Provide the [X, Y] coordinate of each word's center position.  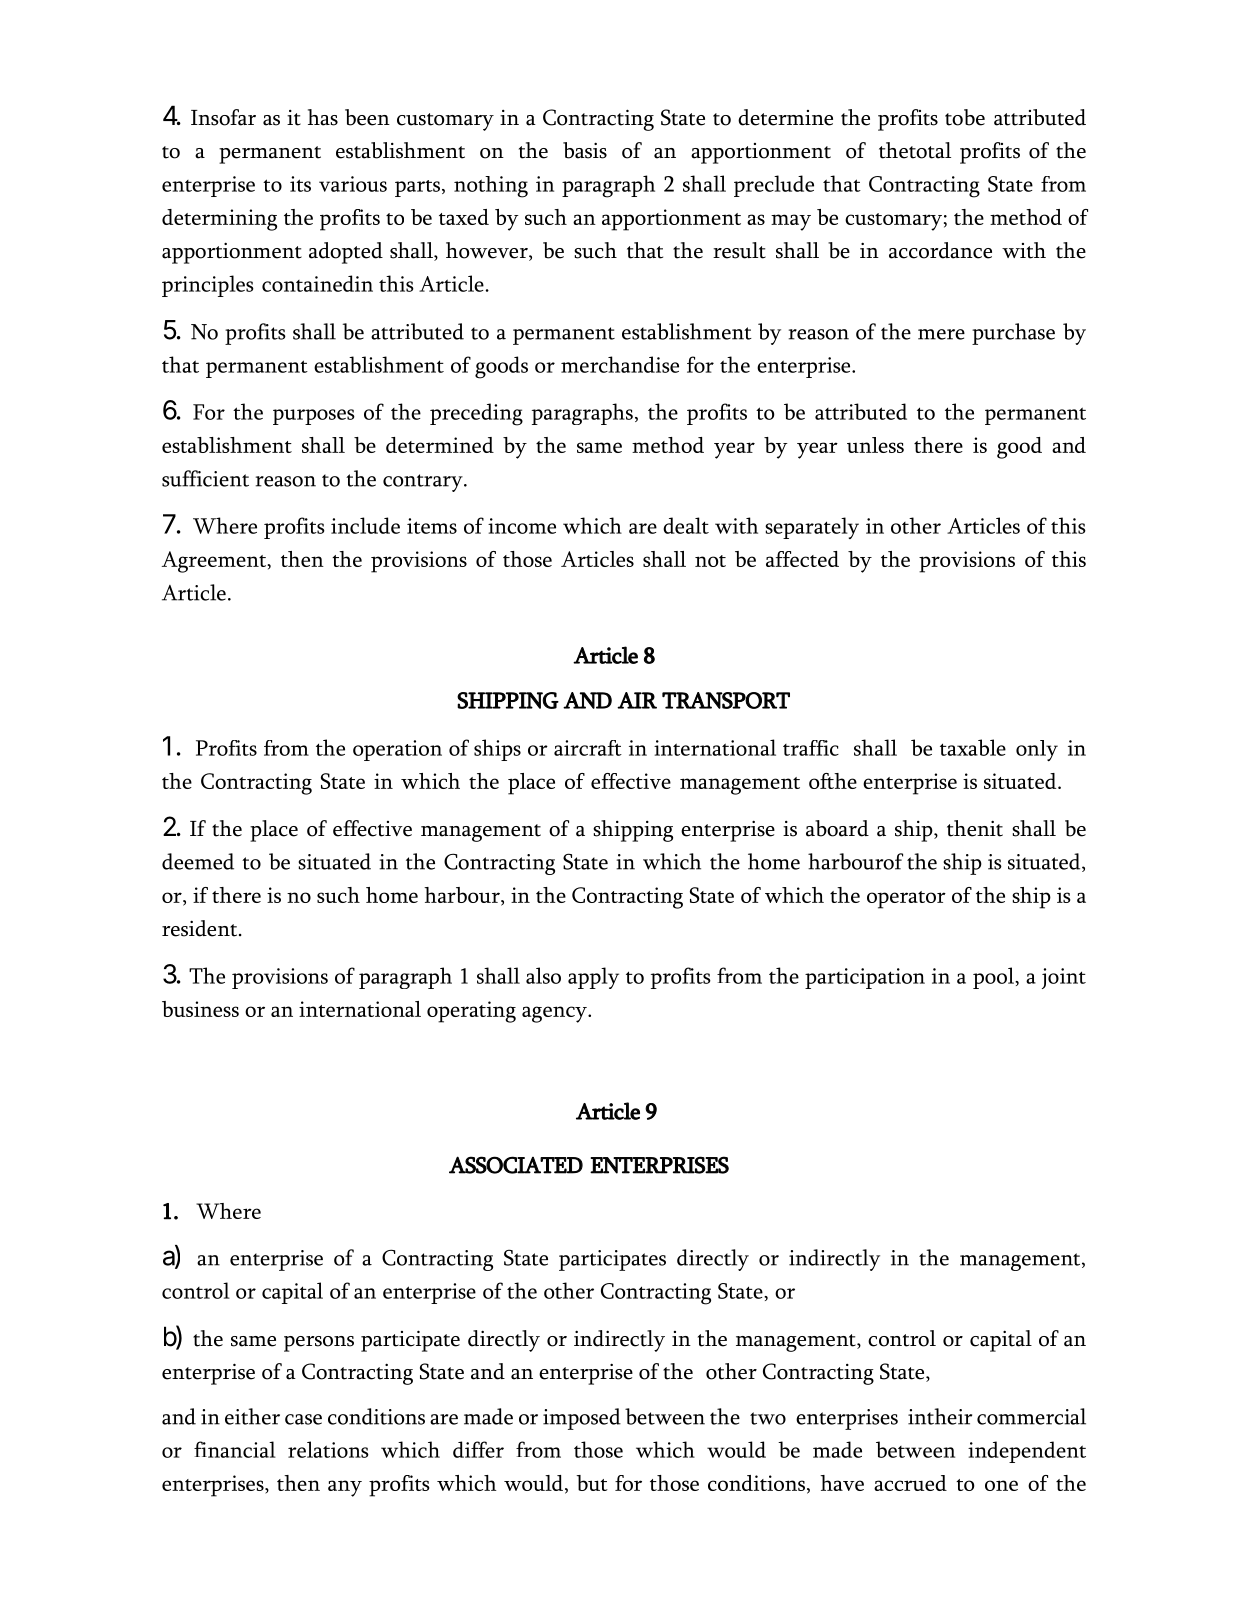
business [200, 1009]
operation [397, 750]
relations [328, 1449]
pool [994, 978]
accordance [940, 250]
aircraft [588, 748]
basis [585, 150]
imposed [582, 1419]
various [353, 184]
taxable [973, 747]
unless [875, 445]
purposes [314, 417]
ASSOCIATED [516, 1165]
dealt [686, 525]
